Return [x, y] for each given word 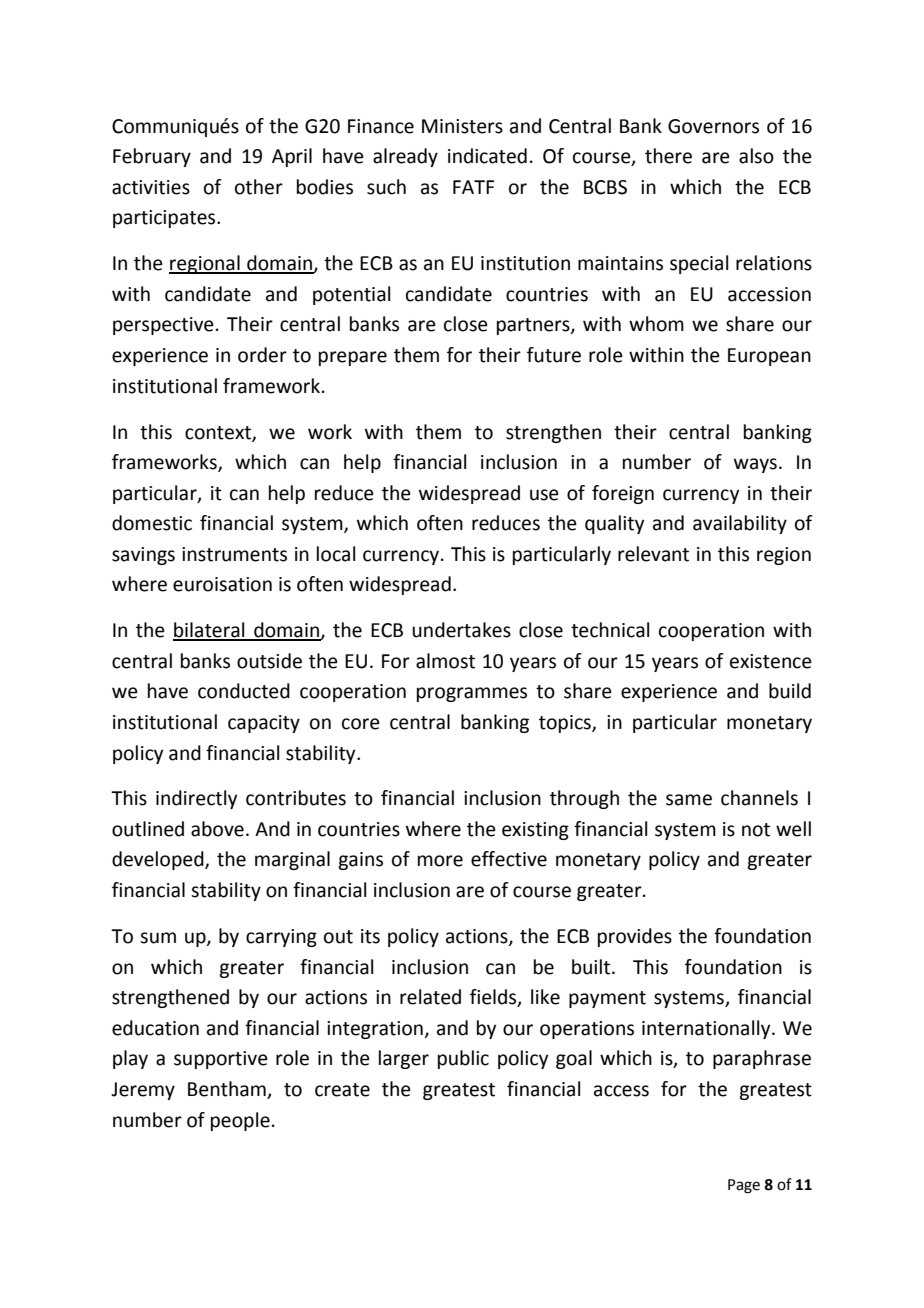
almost [445, 661]
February [152, 157]
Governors [713, 126]
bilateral [210, 631]
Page [744, 1186]
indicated [487, 156]
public [463, 1059]
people [240, 1121]
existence [771, 661]
